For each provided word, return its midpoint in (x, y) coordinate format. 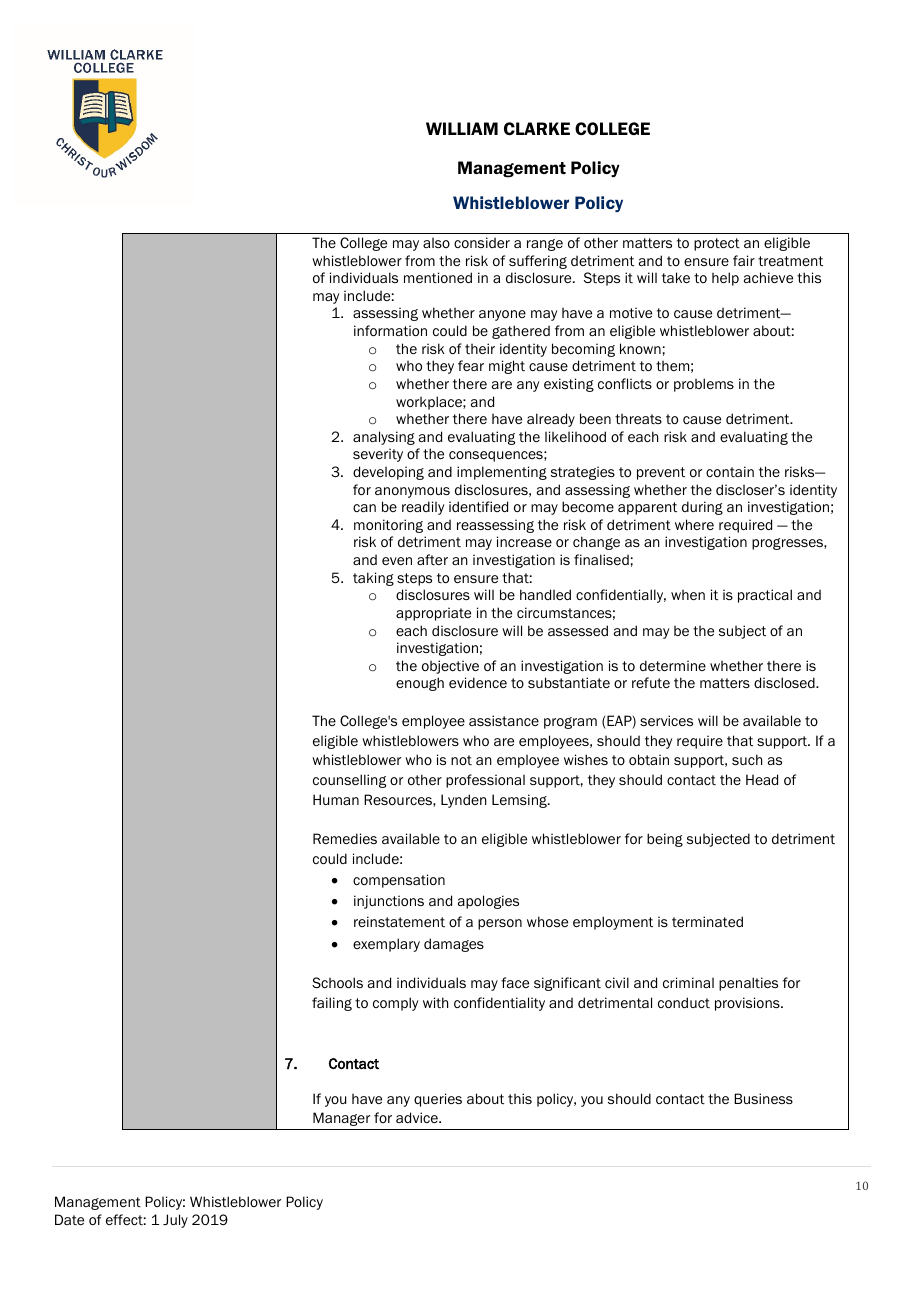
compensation (399, 881)
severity (378, 455)
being (665, 840)
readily (423, 508)
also (436, 243)
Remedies (345, 838)
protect (717, 244)
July (175, 1221)
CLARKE (537, 128)
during (702, 508)
